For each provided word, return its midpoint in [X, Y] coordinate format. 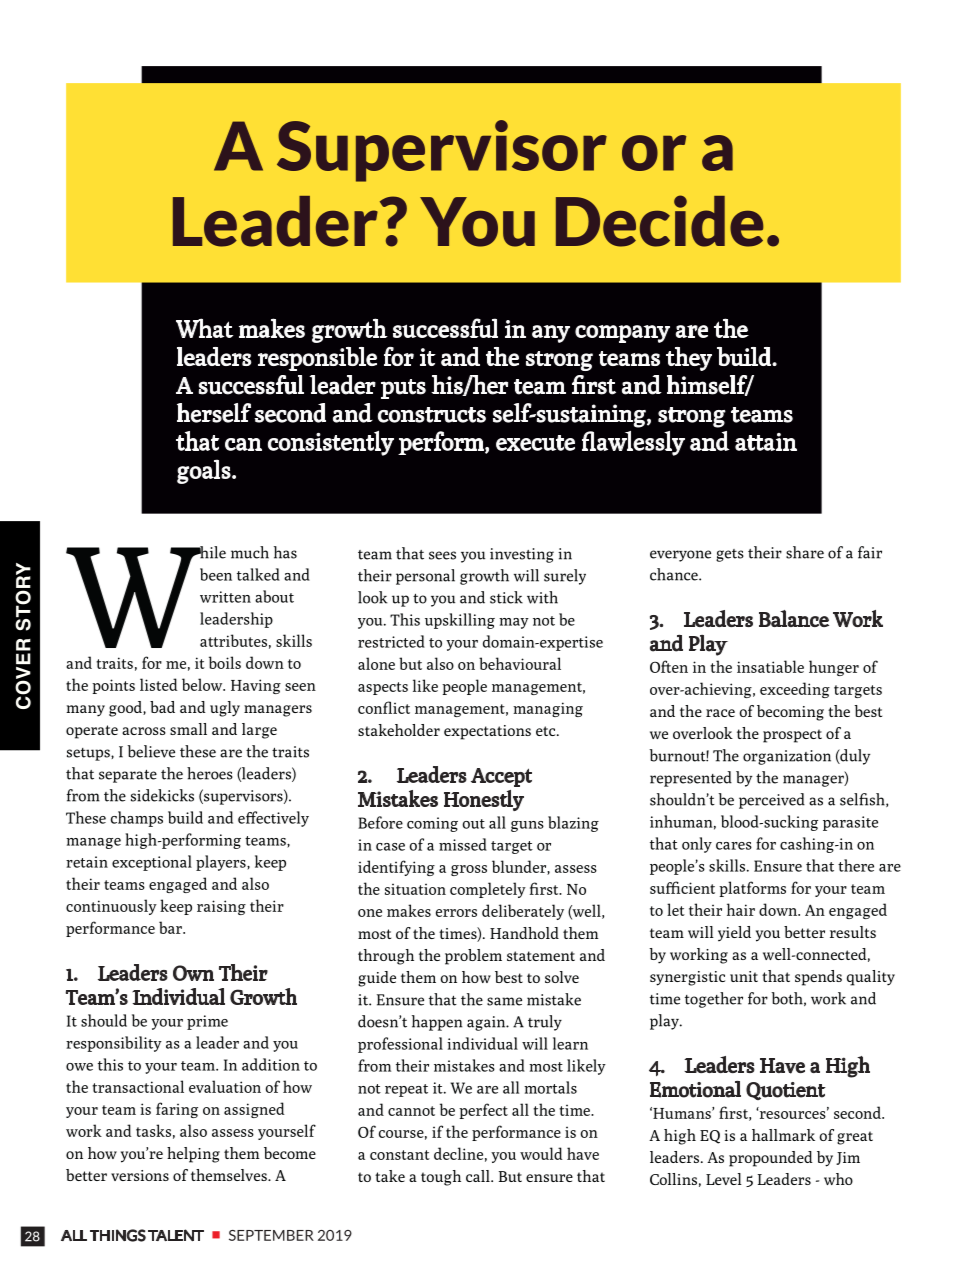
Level [724, 1179]
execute [535, 443]
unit [744, 976]
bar [171, 927]
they [689, 359]
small [188, 729]
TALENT [176, 1235]
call [479, 1176]
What [204, 328]
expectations [487, 732]
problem [473, 957]
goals [204, 471]
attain [766, 442]
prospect [792, 736]
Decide [659, 221]
